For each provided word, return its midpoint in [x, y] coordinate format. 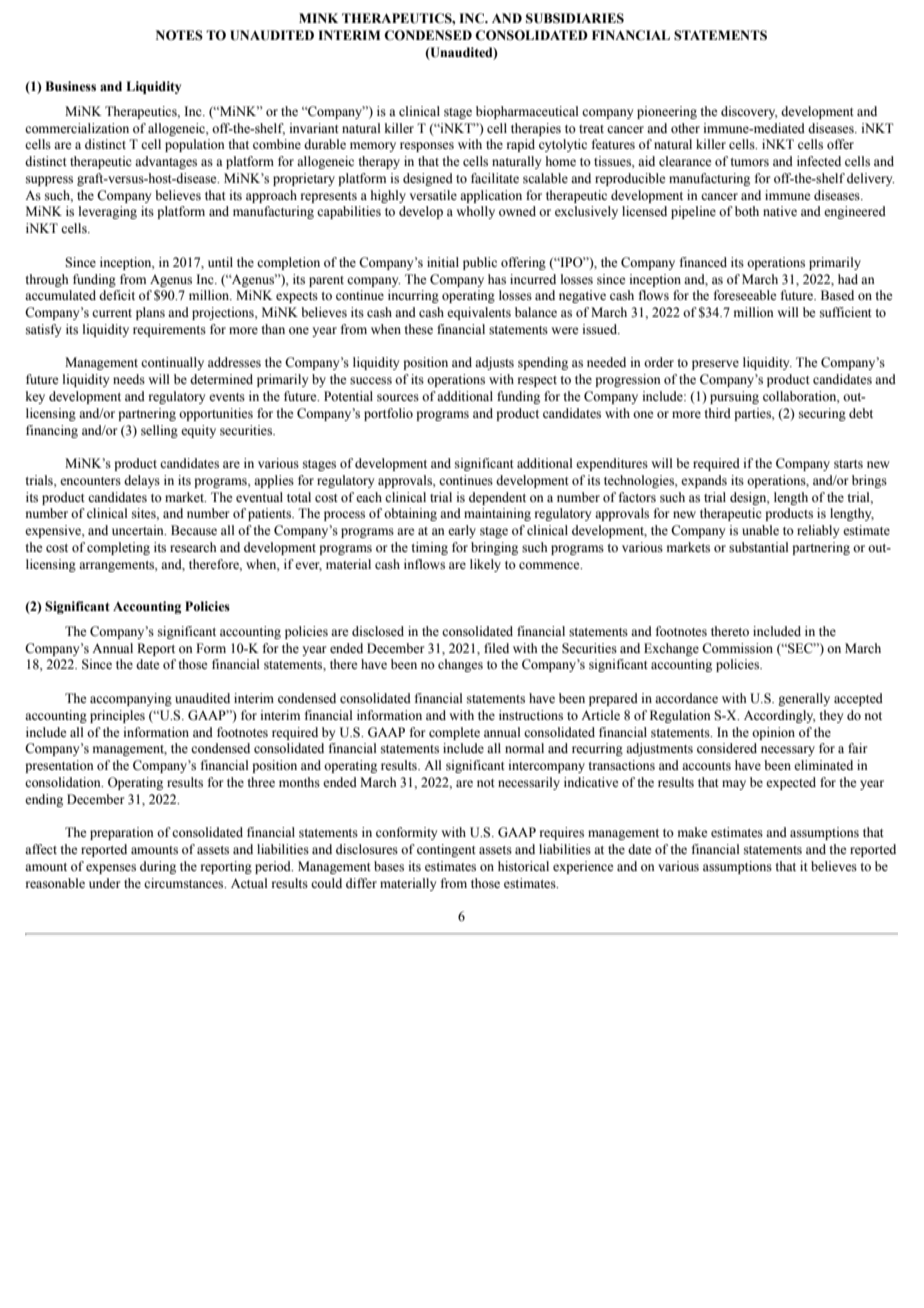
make [693, 832]
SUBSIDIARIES [575, 18]
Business [70, 86]
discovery [749, 112]
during [158, 867]
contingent [446, 850]
